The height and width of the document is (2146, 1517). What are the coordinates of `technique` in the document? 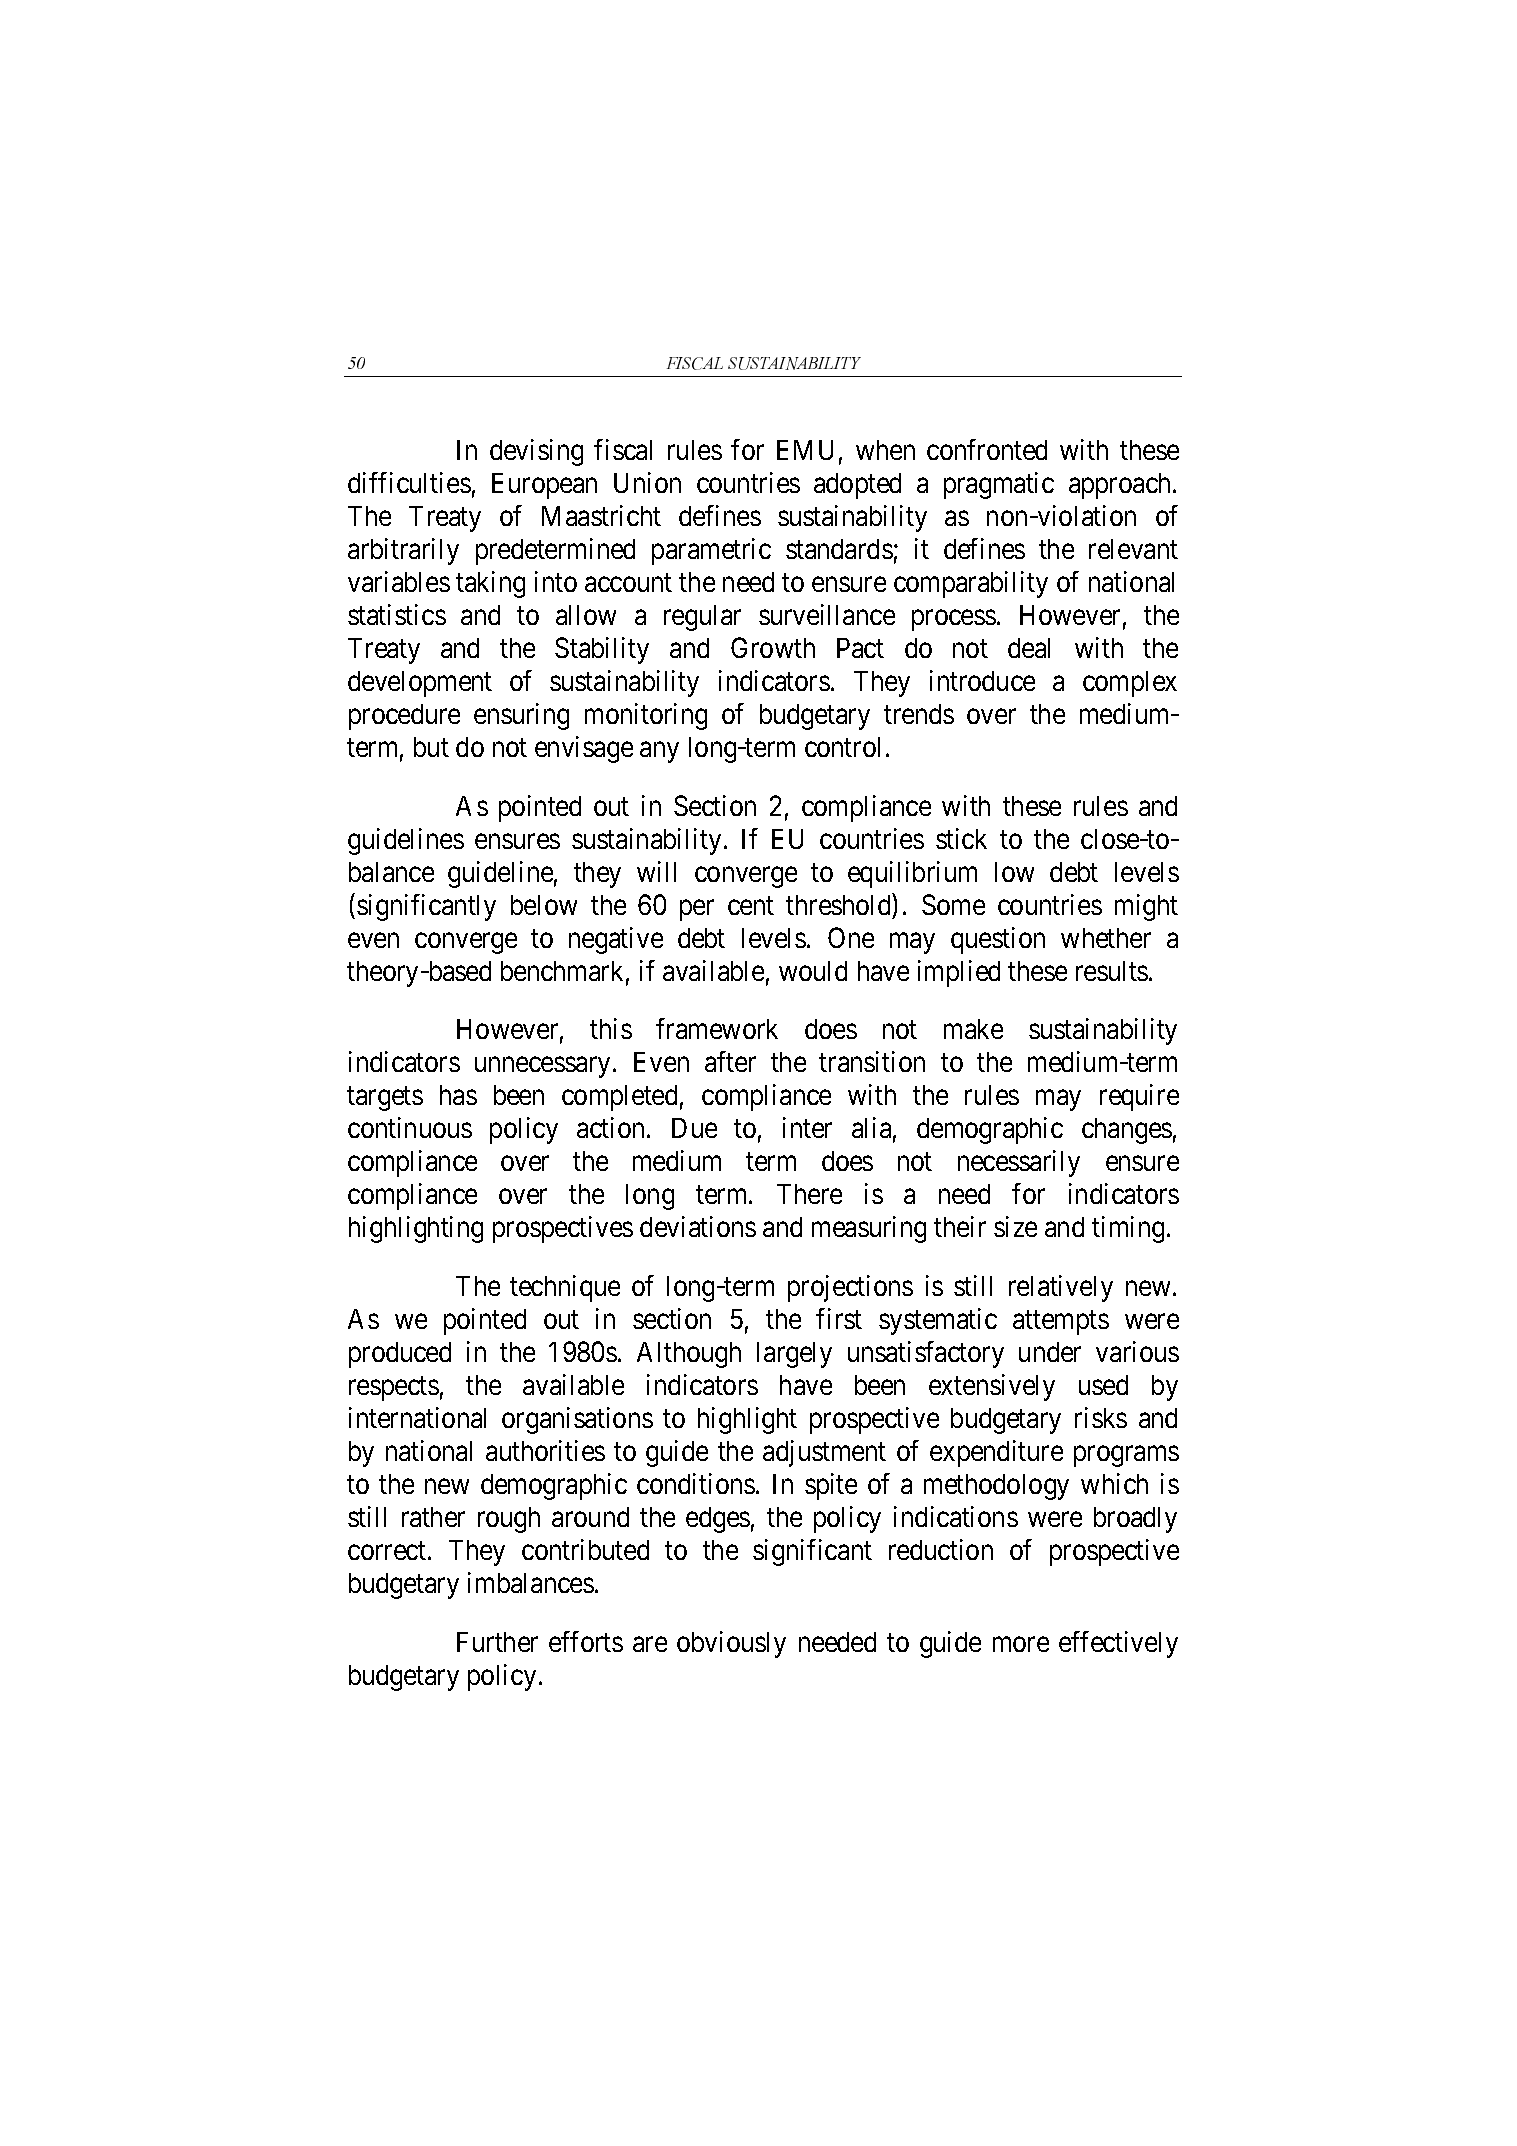 It's located at (565, 1288).
